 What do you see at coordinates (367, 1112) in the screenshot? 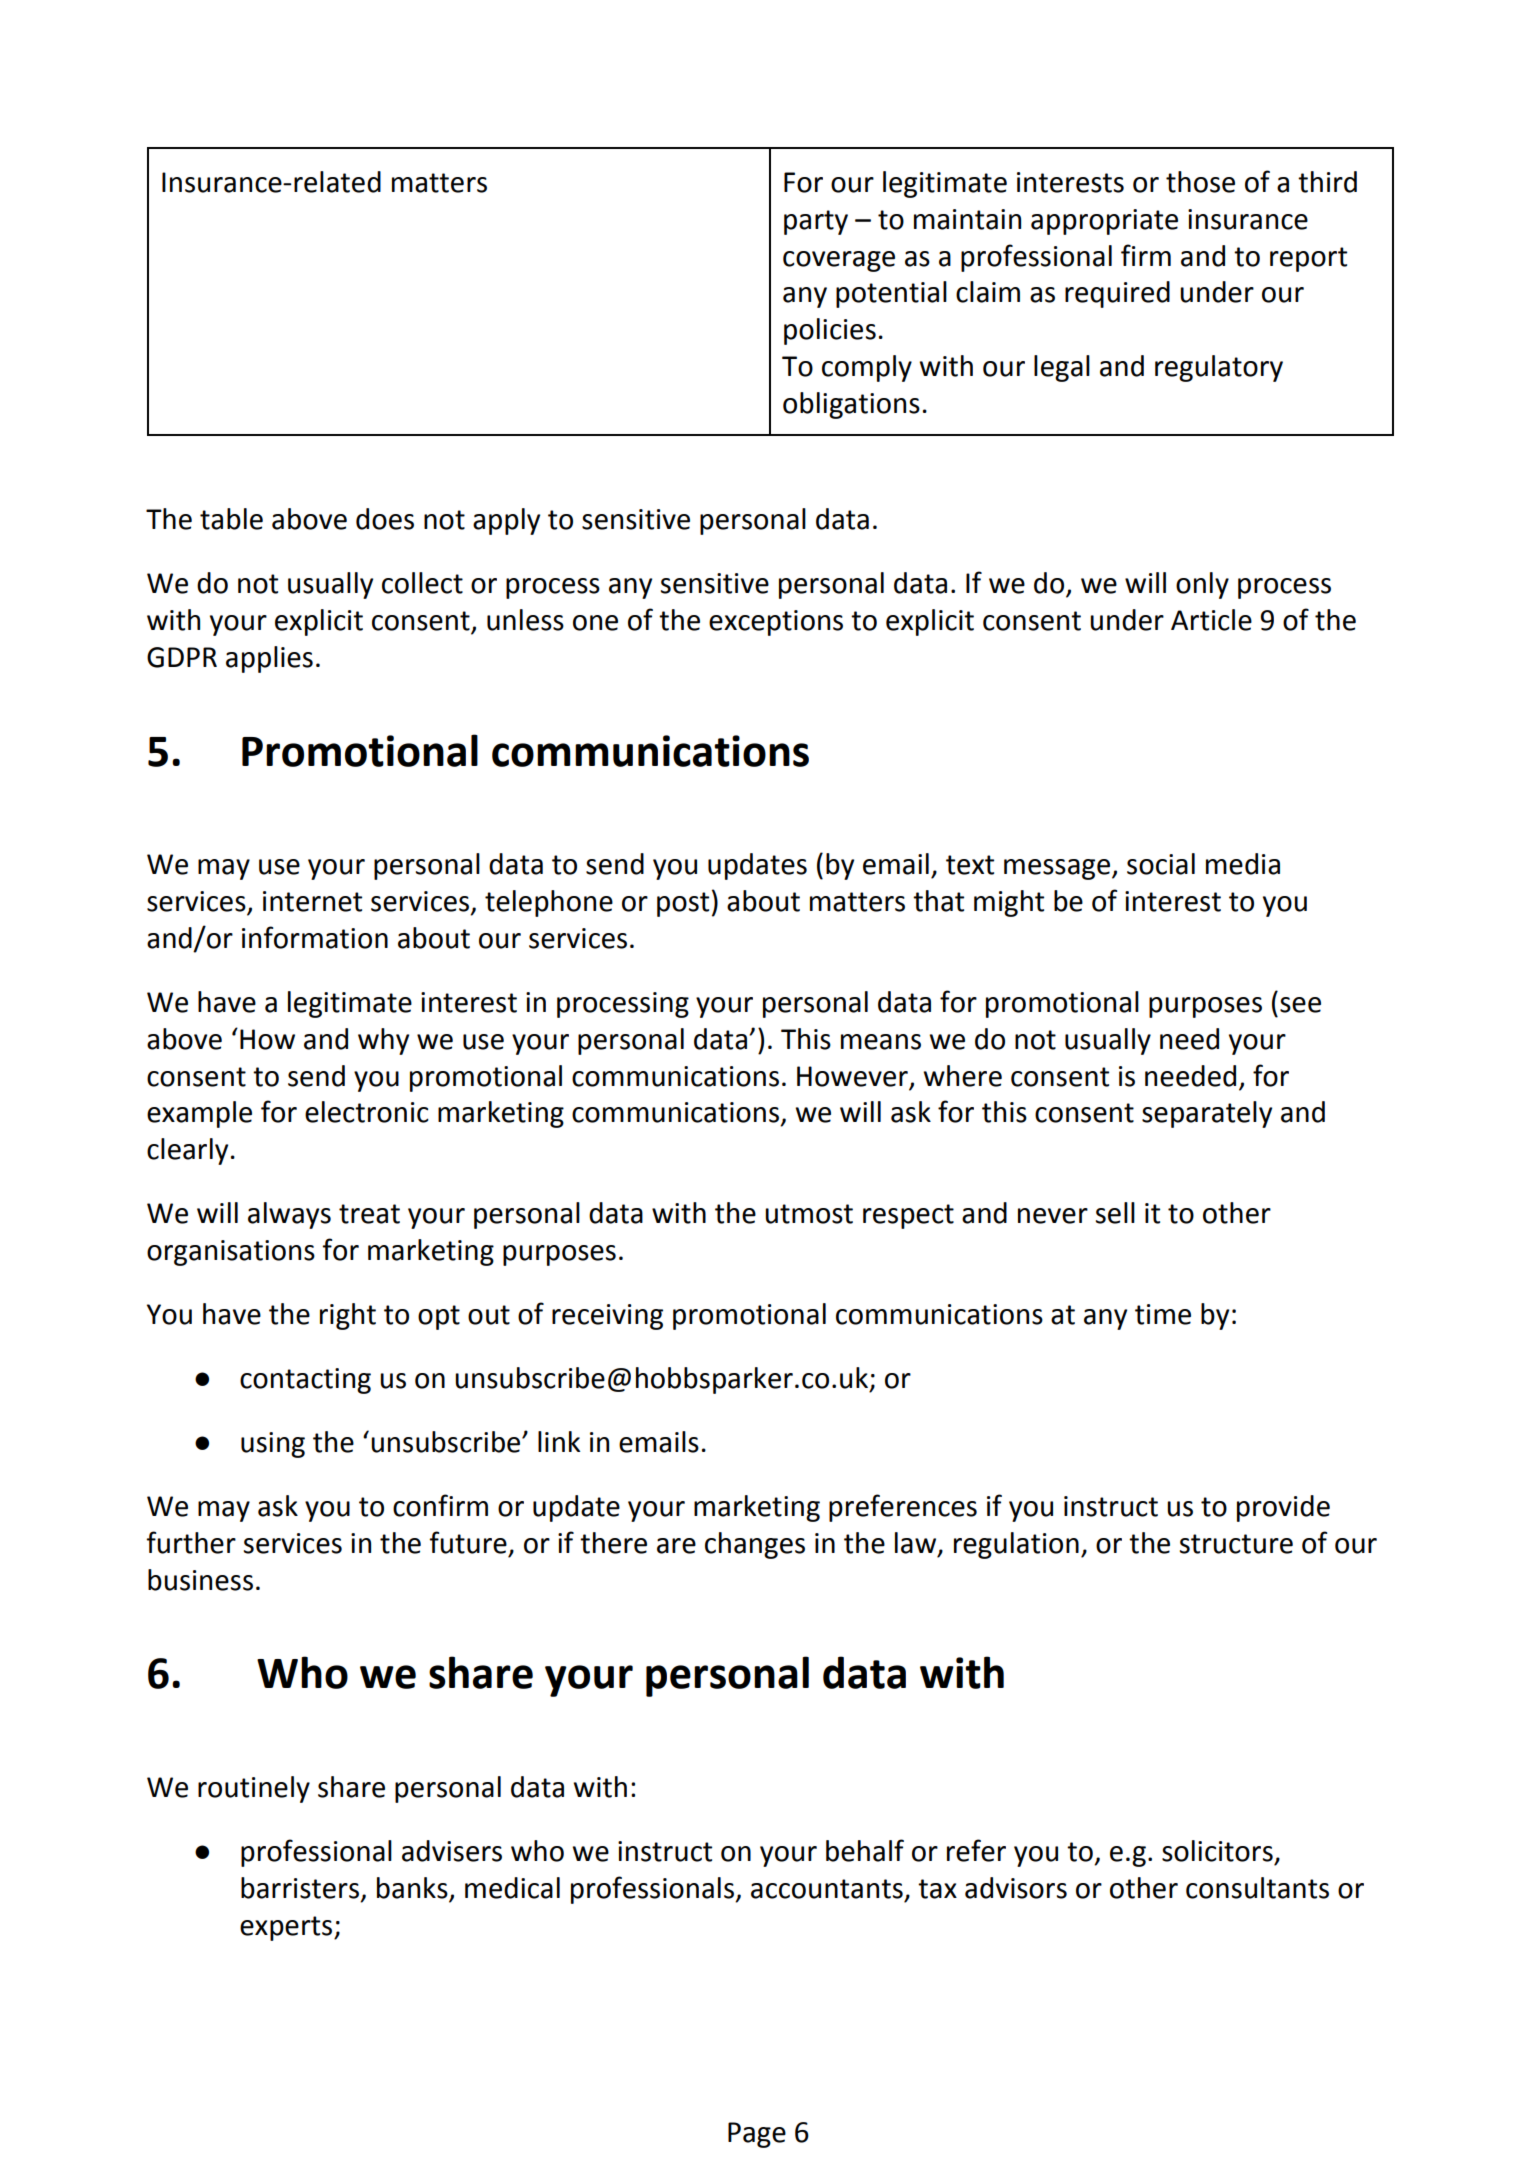
I see `electronic` at bounding box center [367, 1112].
